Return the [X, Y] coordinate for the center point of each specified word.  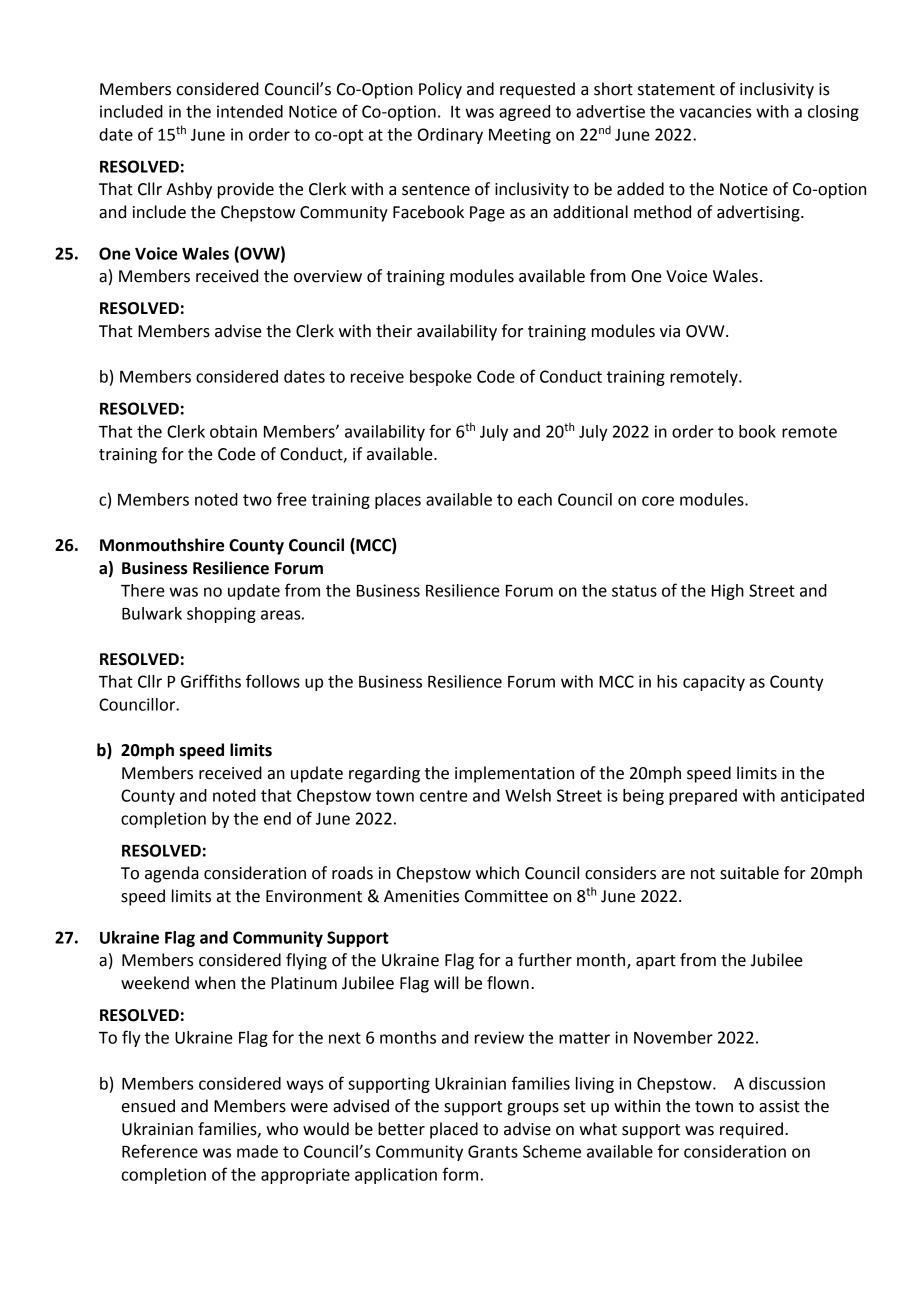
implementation [514, 774]
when [215, 983]
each [535, 499]
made [257, 1151]
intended [250, 111]
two [257, 500]
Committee [506, 896]
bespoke [441, 378]
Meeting [520, 136]
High [728, 592]
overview [328, 276]
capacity [714, 683]
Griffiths [211, 681]
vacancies [715, 111]
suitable [749, 873]
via [670, 331]
